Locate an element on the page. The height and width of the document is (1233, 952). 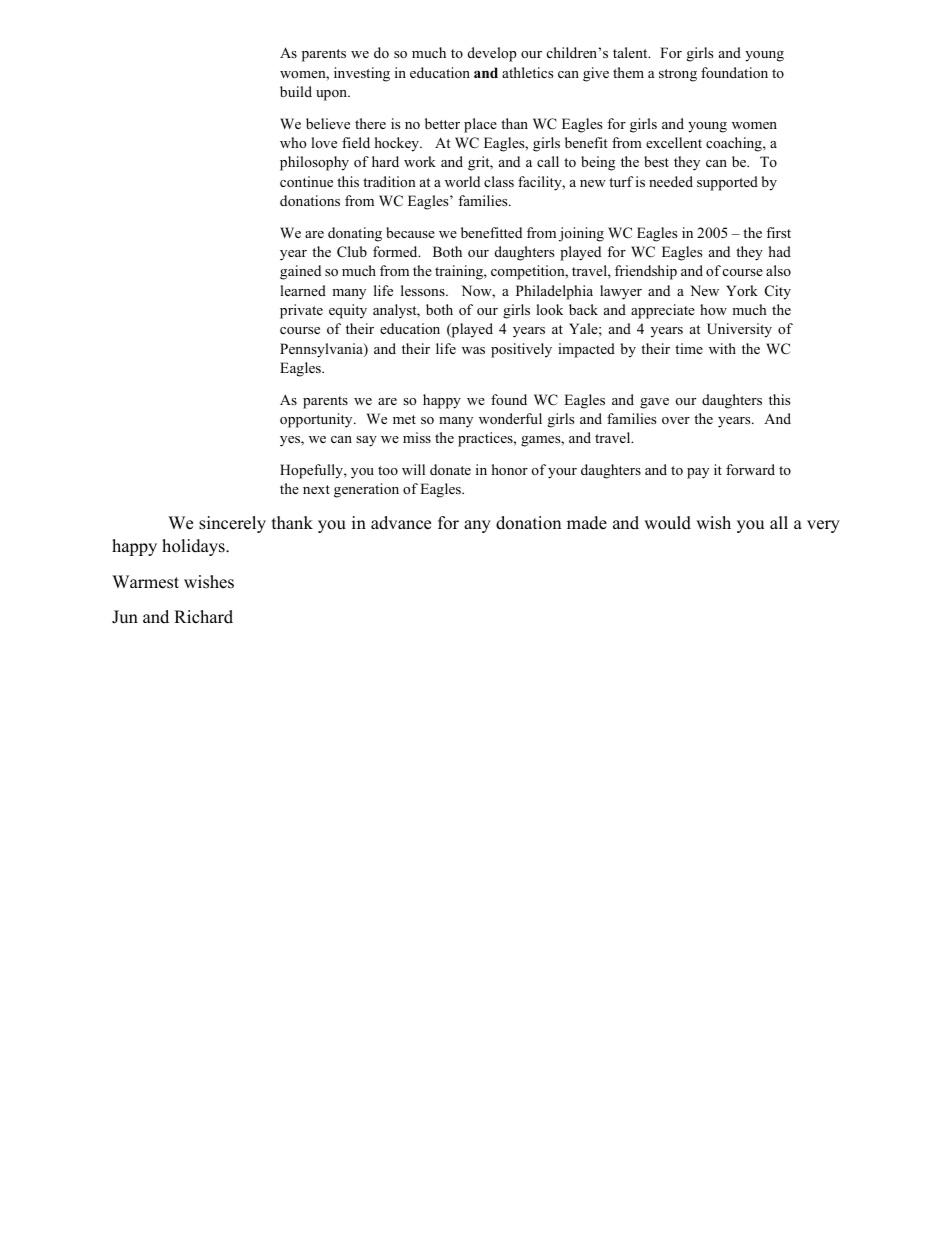
Warmest is located at coordinates (145, 582).
